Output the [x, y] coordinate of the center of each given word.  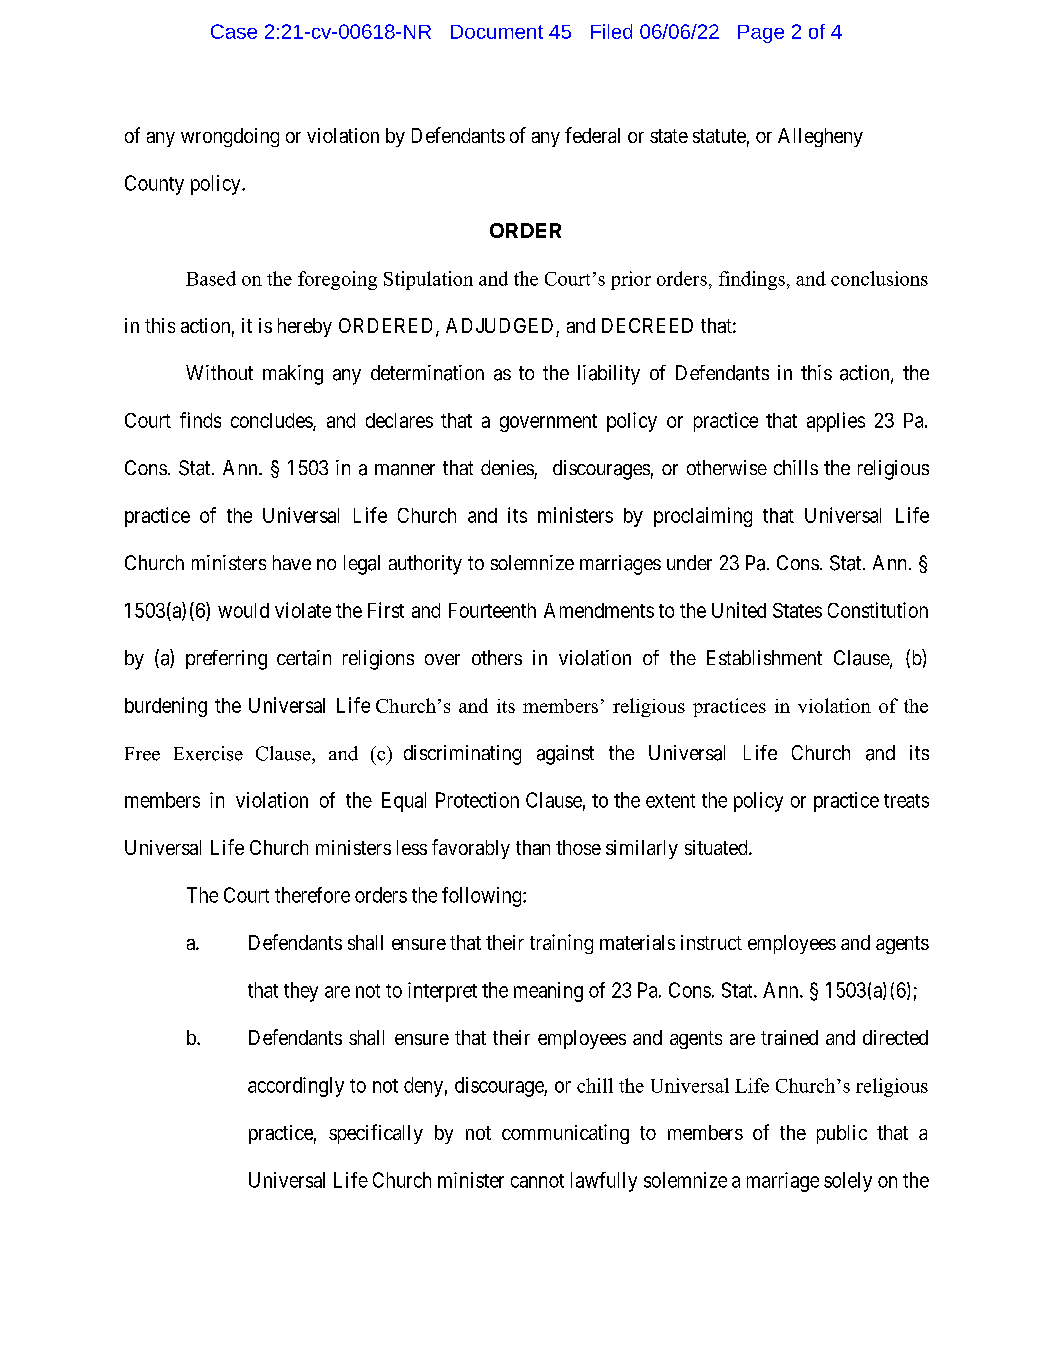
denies [507, 467]
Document [497, 32]
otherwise [727, 467]
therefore [312, 895]
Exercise [208, 753]
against [565, 755]
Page [761, 34]
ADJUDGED [499, 325]
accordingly [296, 1087]
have [292, 562]
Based [211, 278]
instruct [711, 942]
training [561, 944]
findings [752, 280]
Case [234, 31]
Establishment [764, 657]
